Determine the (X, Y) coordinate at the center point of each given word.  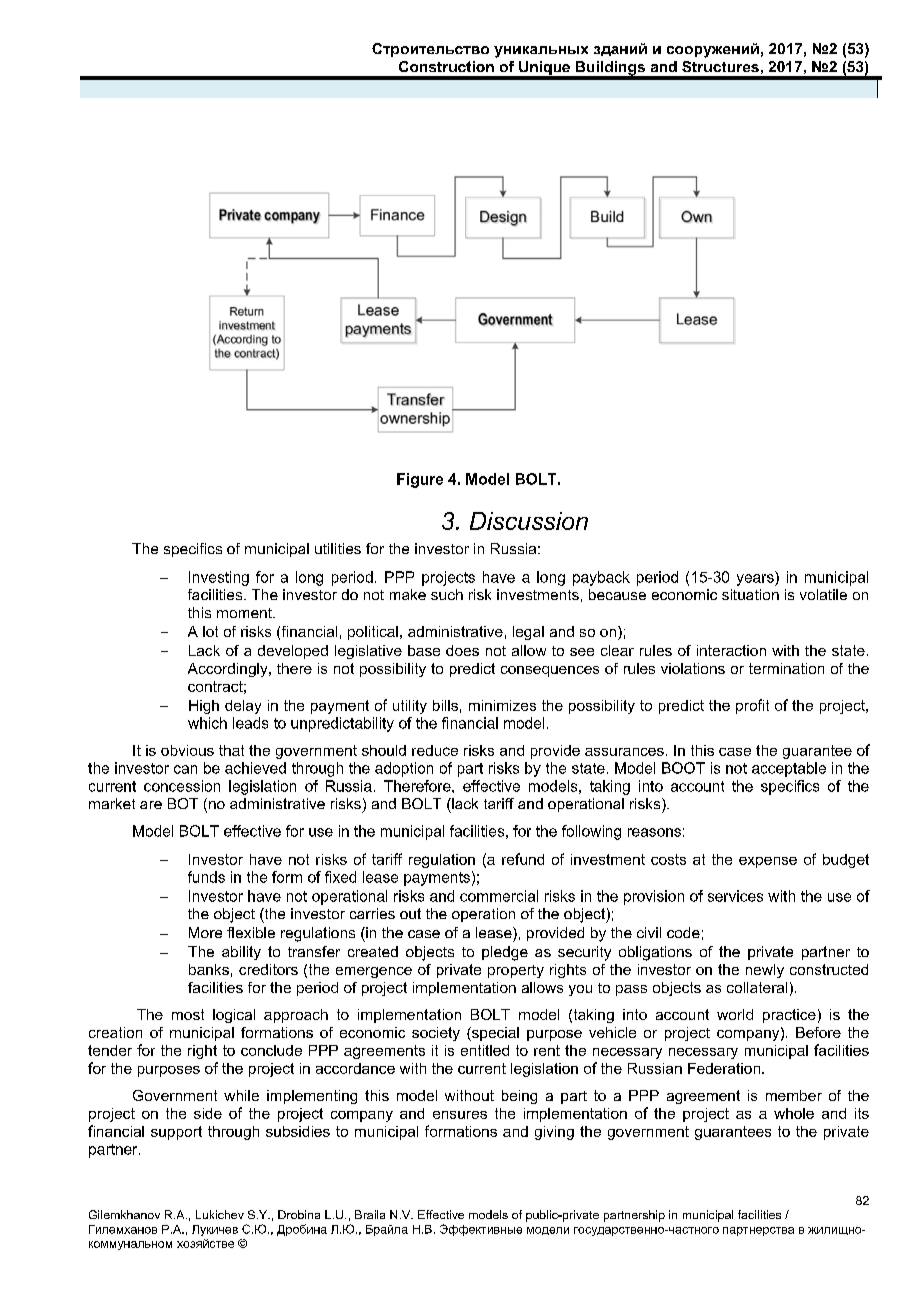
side (208, 1113)
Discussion (529, 521)
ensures (460, 1115)
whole (794, 1113)
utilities (338, 548)
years (756, 580)
